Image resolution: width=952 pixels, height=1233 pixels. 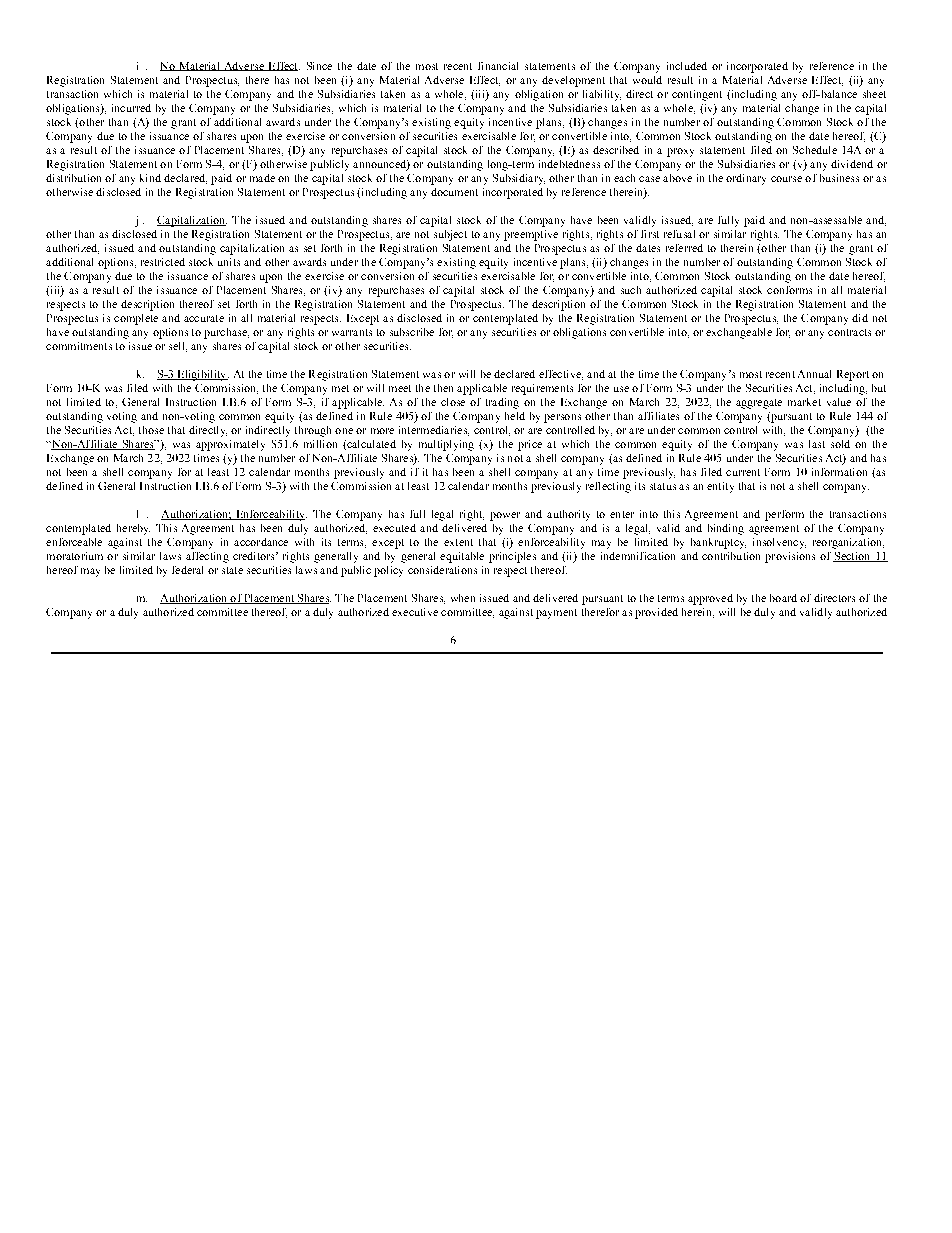 I want to click on incurred, so click(x=131, y=108).
